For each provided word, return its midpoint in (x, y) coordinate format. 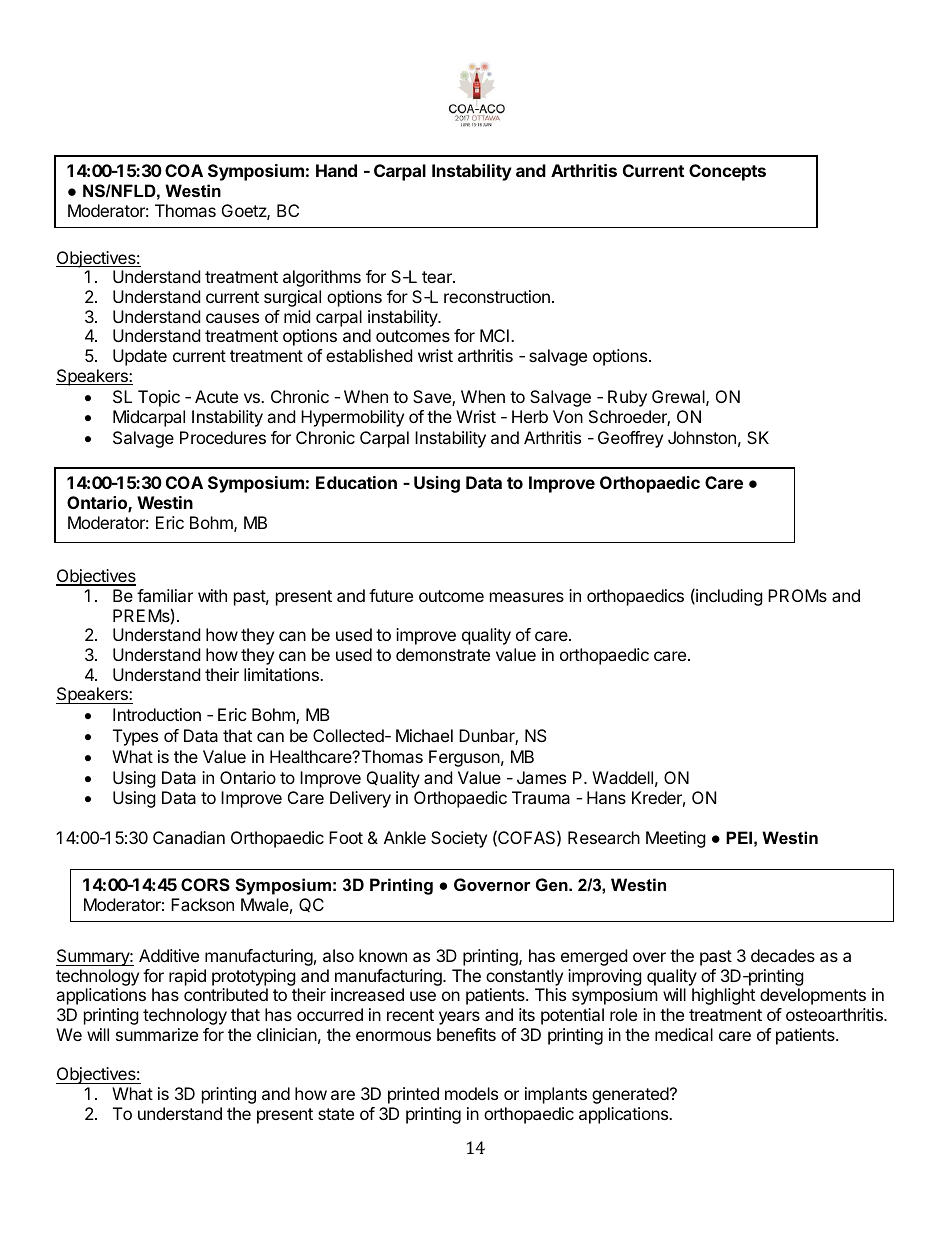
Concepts (727, 172)
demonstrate (443, 654)
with (212, 595)
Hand (336, 170)
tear (438, 277)
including (728, 597)
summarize (157, 1034)
